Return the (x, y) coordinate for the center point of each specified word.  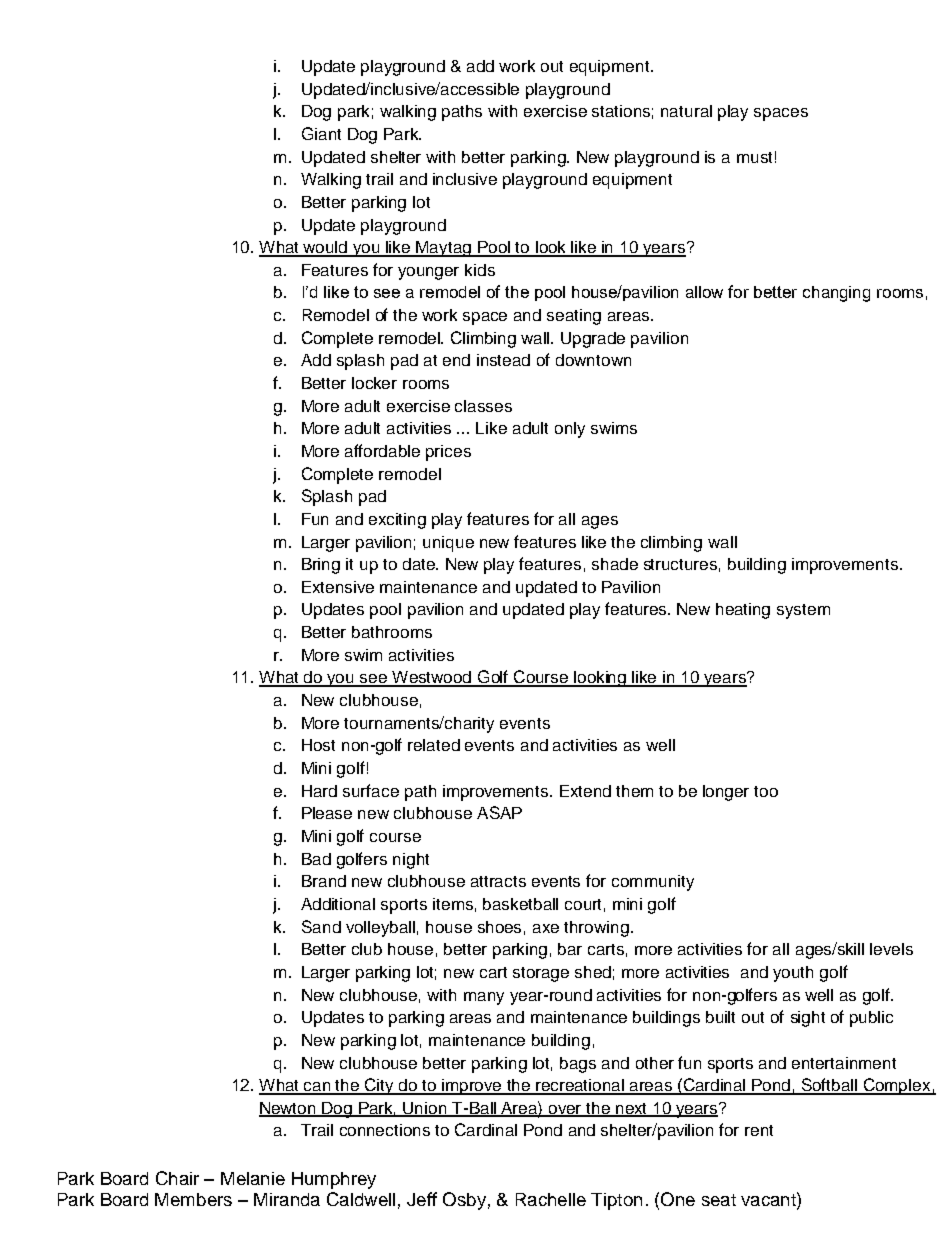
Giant (321, 133)
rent (759, 1130)
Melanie (253, 1178)
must (754, 157)
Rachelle (551, 1199)
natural (686, 111)
